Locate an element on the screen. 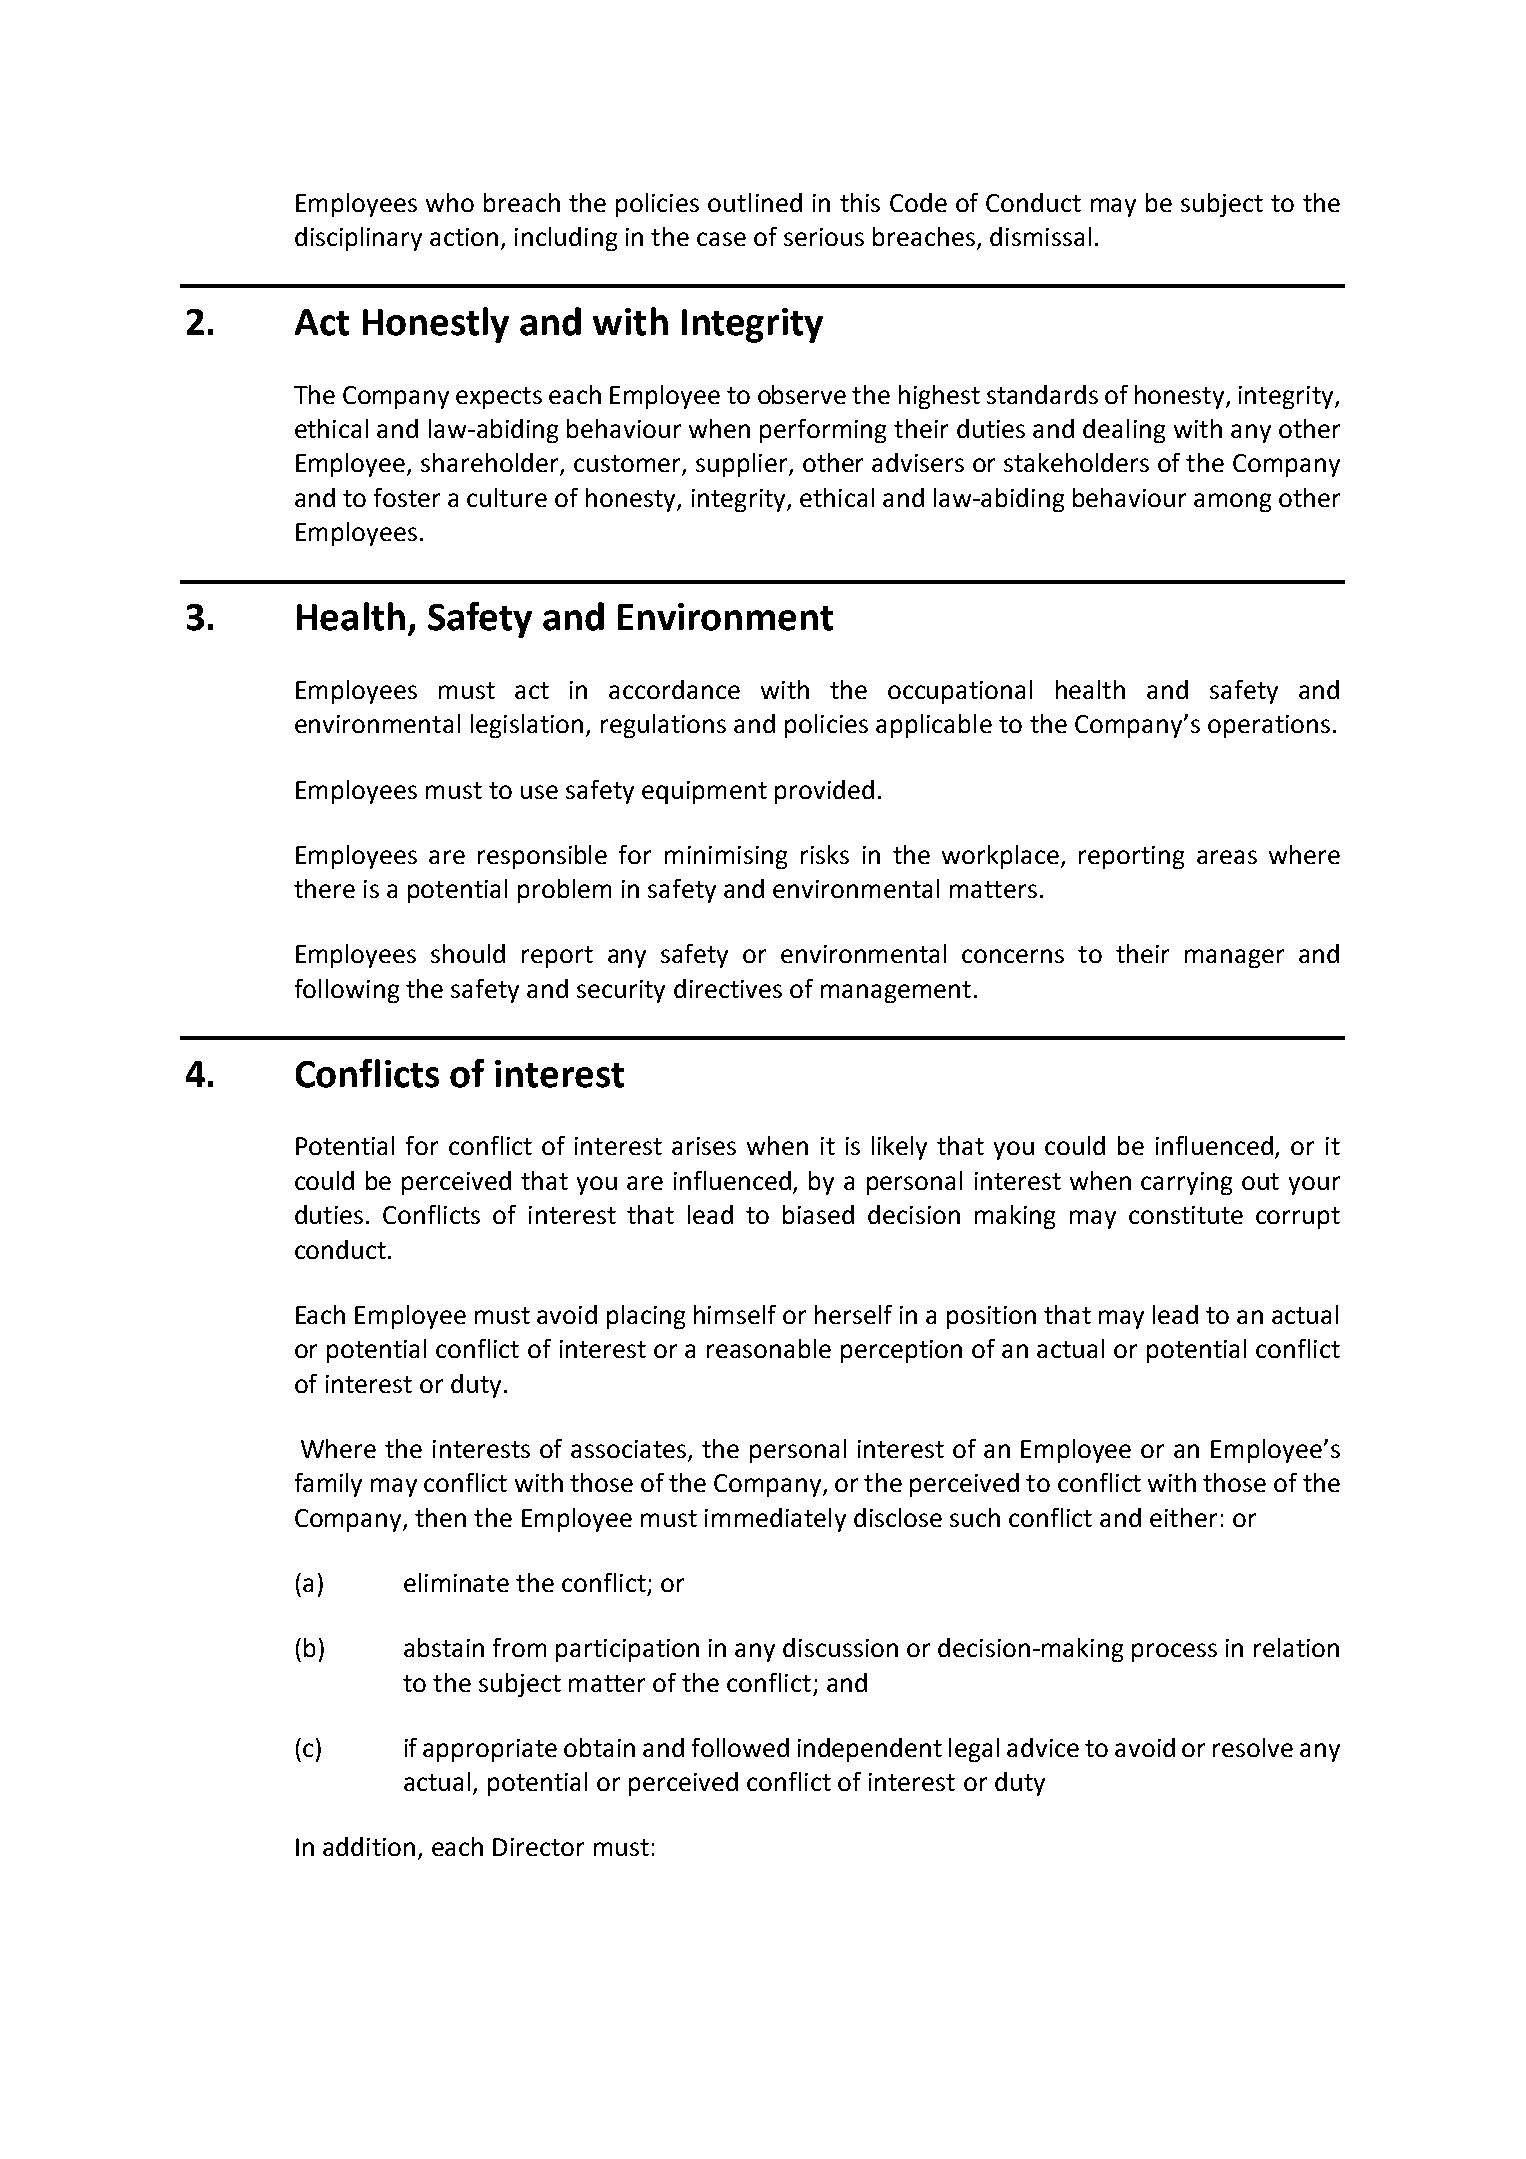 The image size is (1526, 2159). action is located at coordinates (464, 237).
